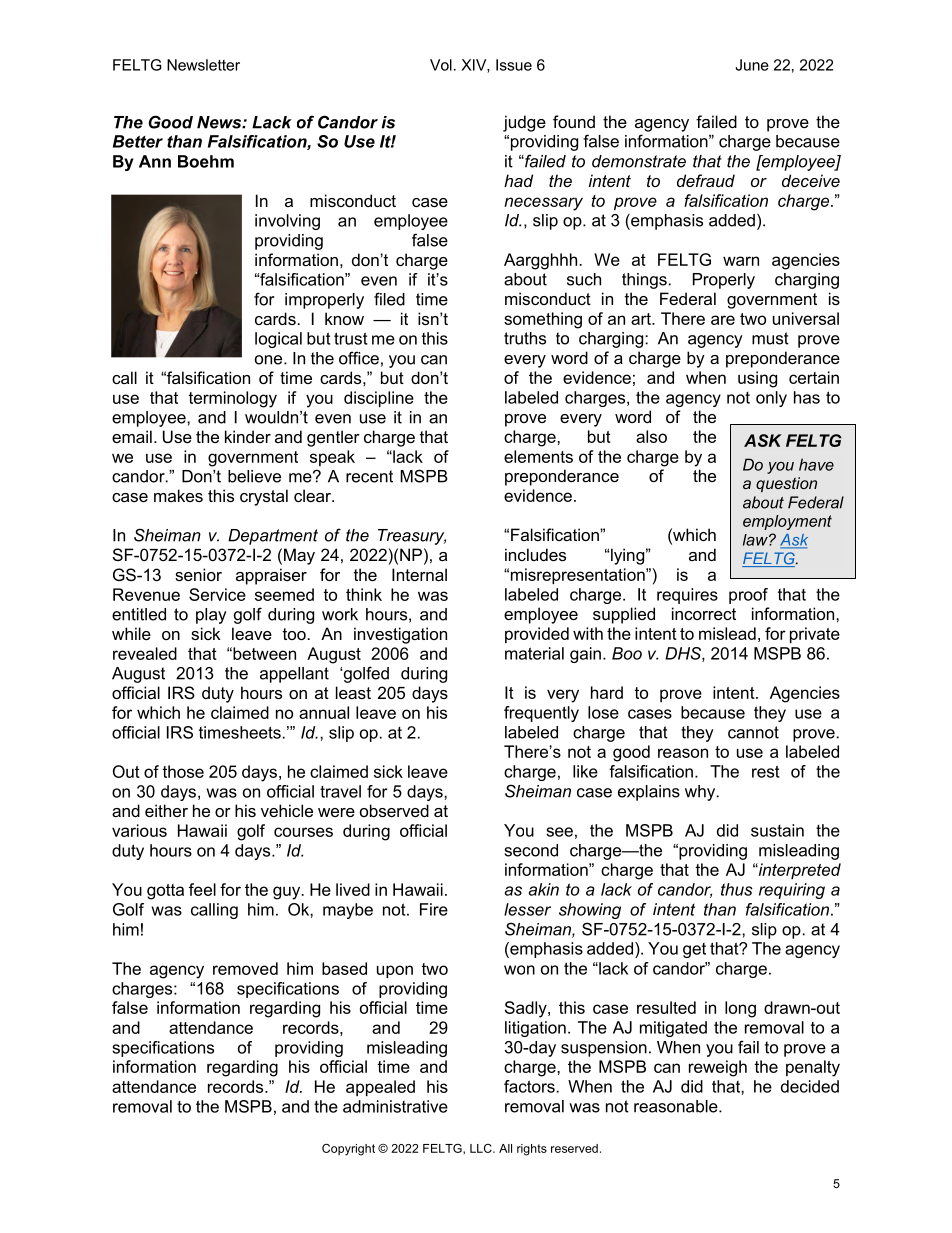 Image resolution: width=952 pixels, height=1233 pixels. Describe the element at coordinates (248, 436) in the screenshot. I see `kinder` at that location.
